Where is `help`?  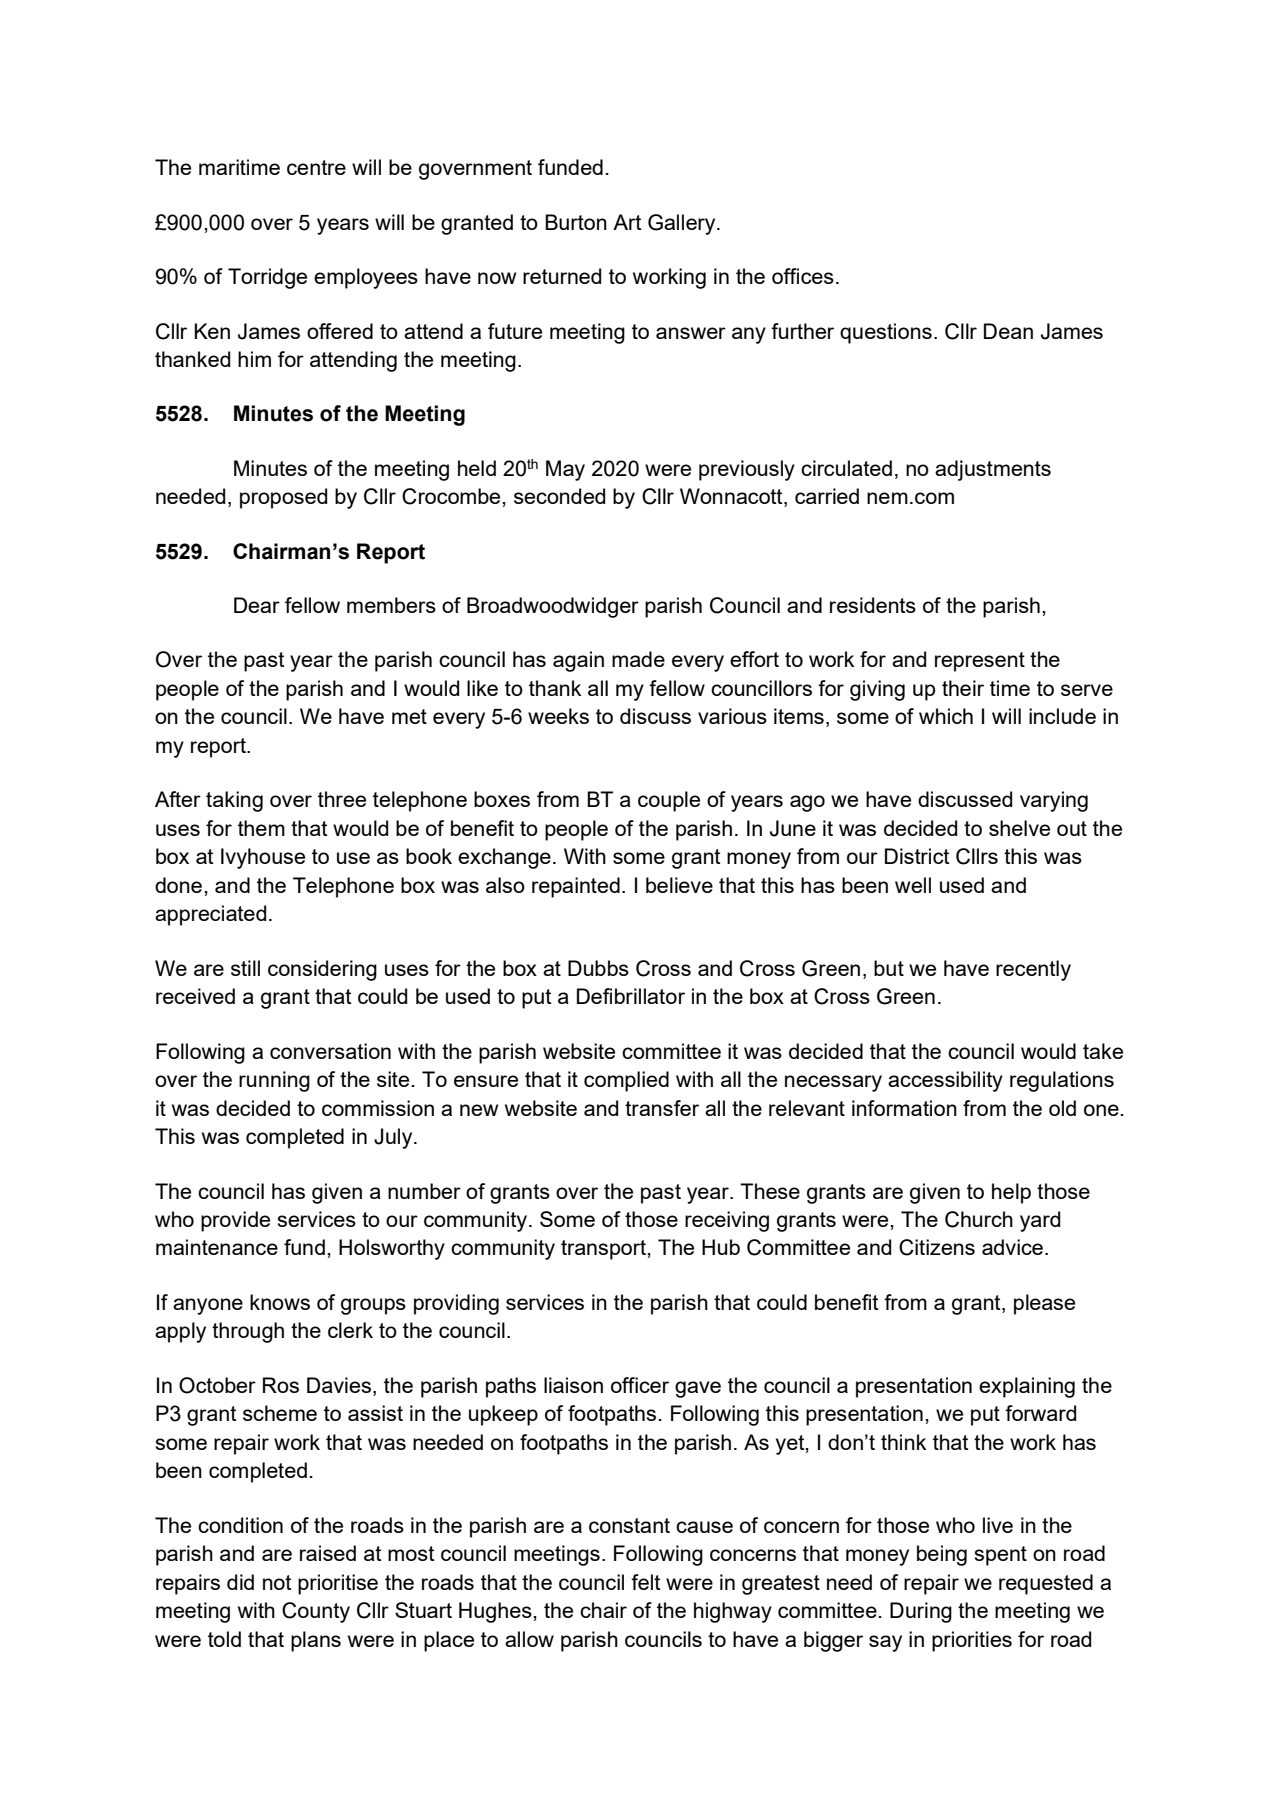 help is located at coordinates (1011, 1193).
